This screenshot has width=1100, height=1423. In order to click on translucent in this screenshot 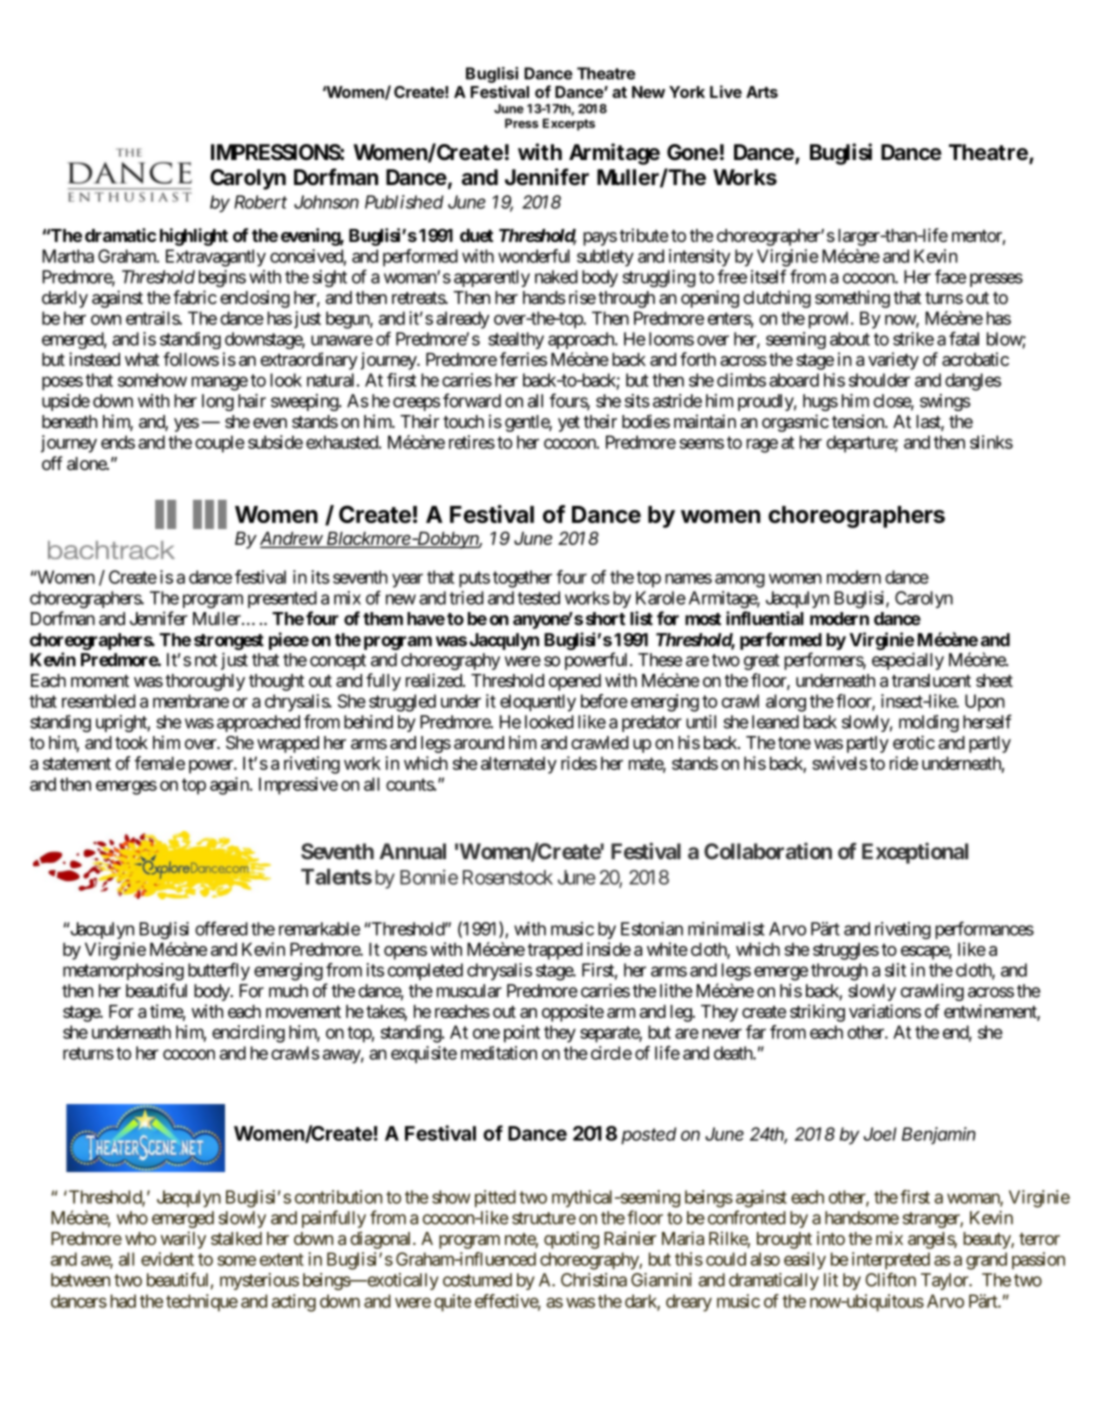, I will do `click(931, 680)`.
